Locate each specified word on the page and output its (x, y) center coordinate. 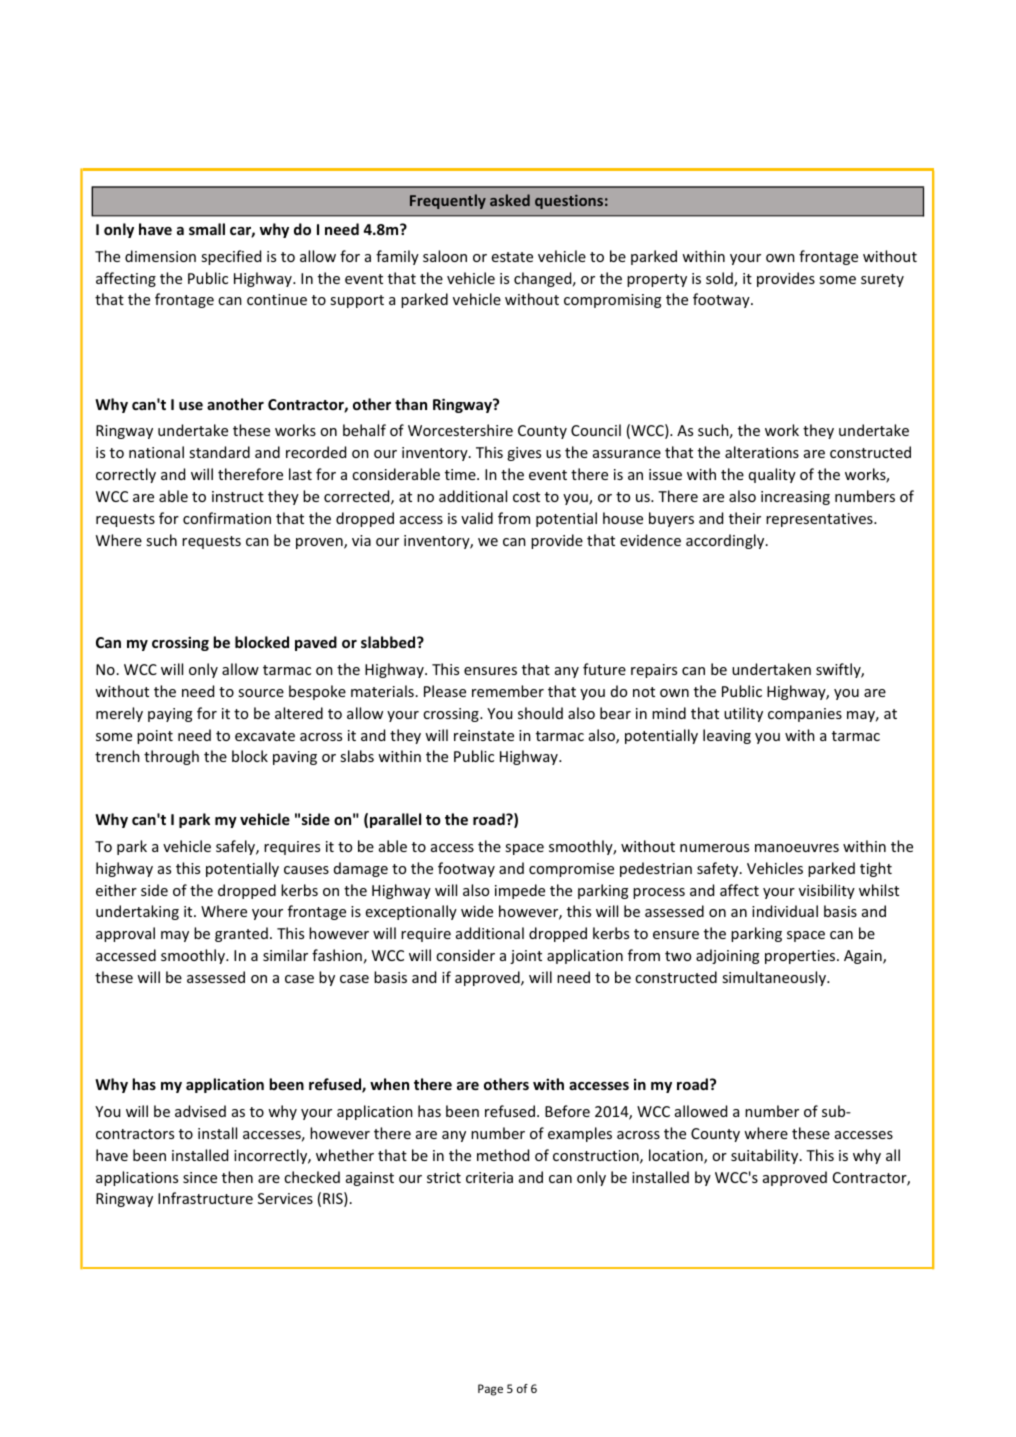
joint (526, 957)
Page (490, 1390)
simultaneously (775, 978)
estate (512, 257)
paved (316, 643)
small (207, 229)
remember (508, 691)
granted (241, 934)
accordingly (726, 541)
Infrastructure (205, 1198)
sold (720, 279)
